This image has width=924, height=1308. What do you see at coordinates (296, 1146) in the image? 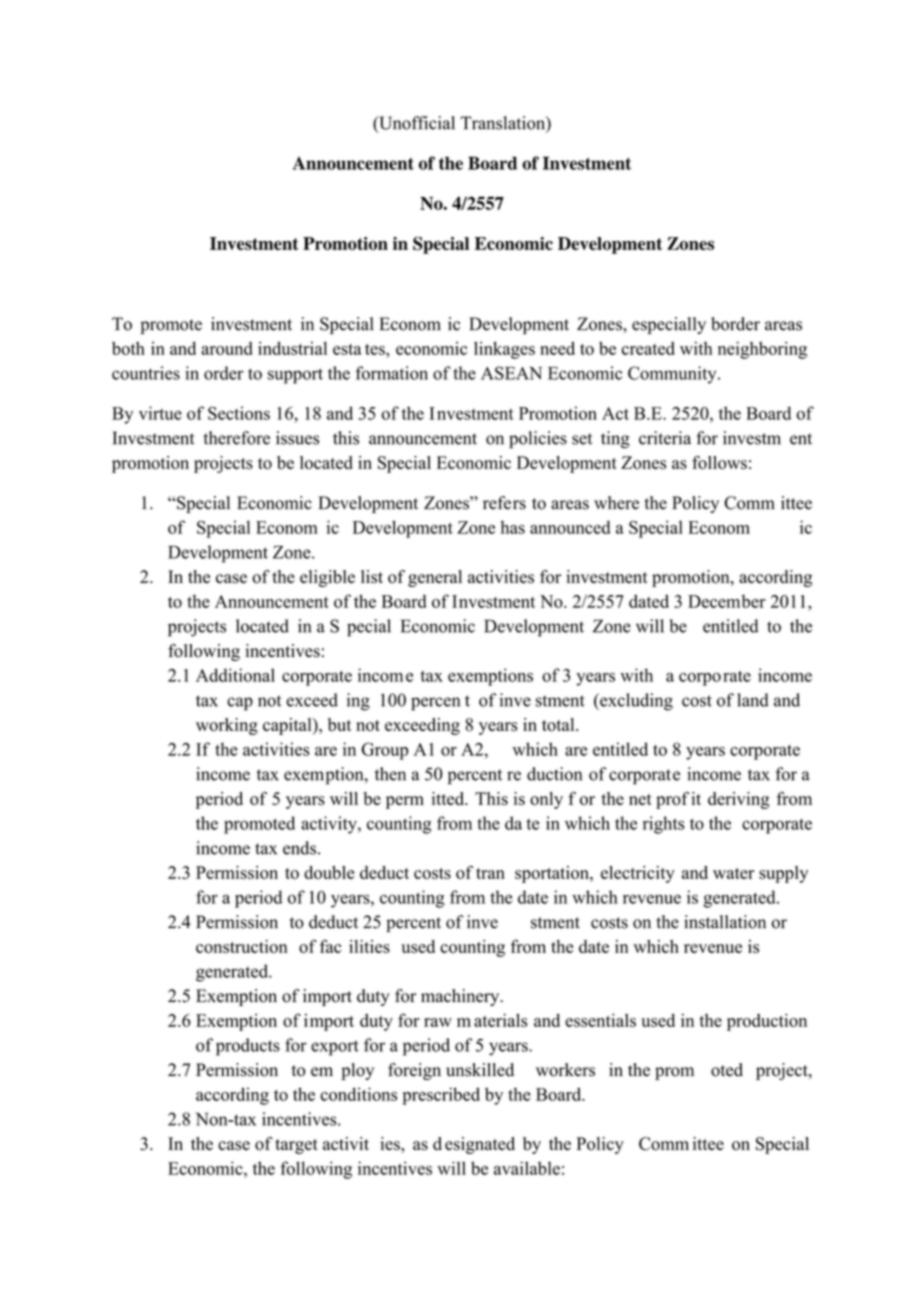
I see `target` at bounding box center [296, 1146].
